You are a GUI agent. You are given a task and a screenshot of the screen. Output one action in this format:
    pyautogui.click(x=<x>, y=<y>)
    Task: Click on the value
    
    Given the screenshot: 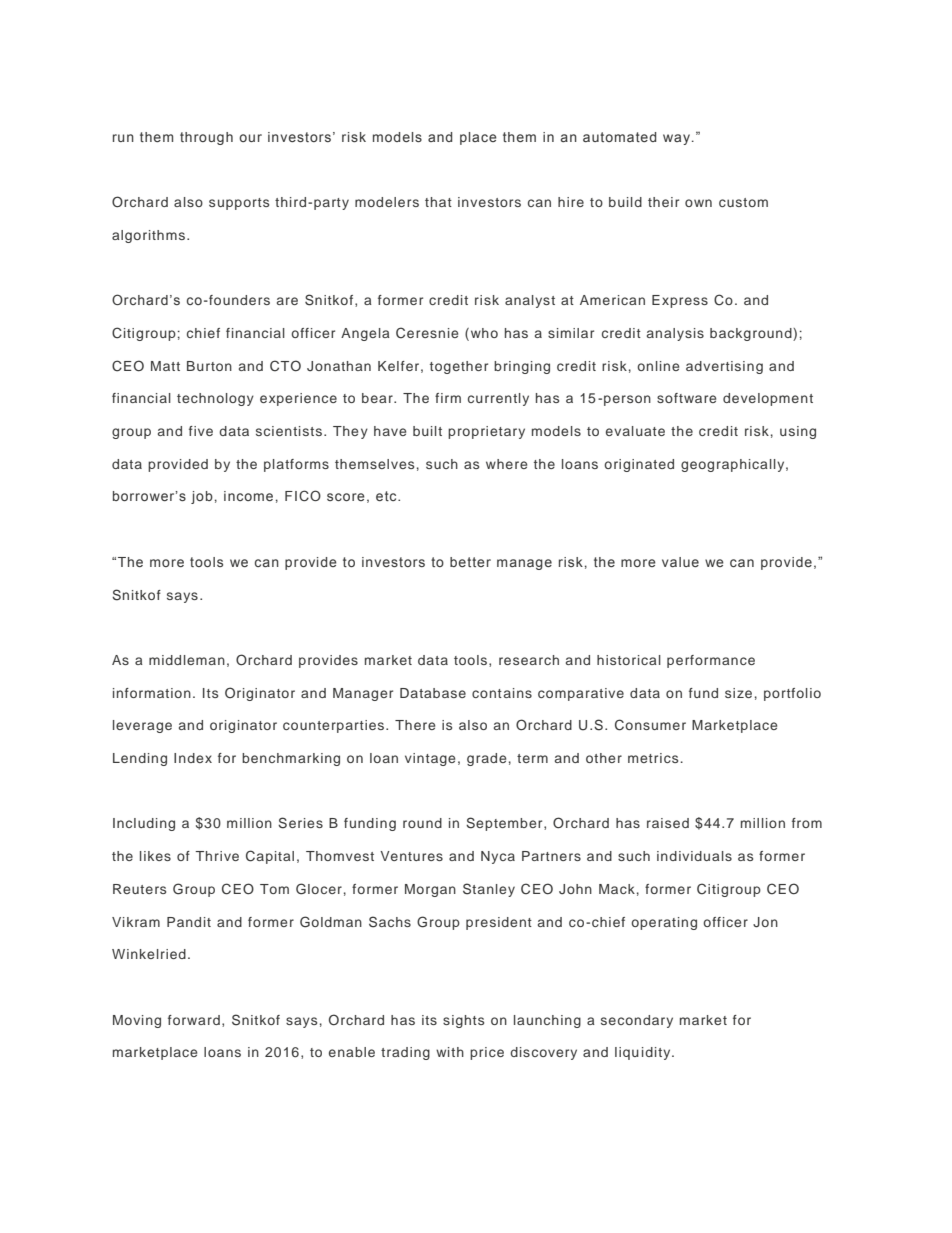 What is the action you would take?
    pyautogui.click(x=680, y=562)
